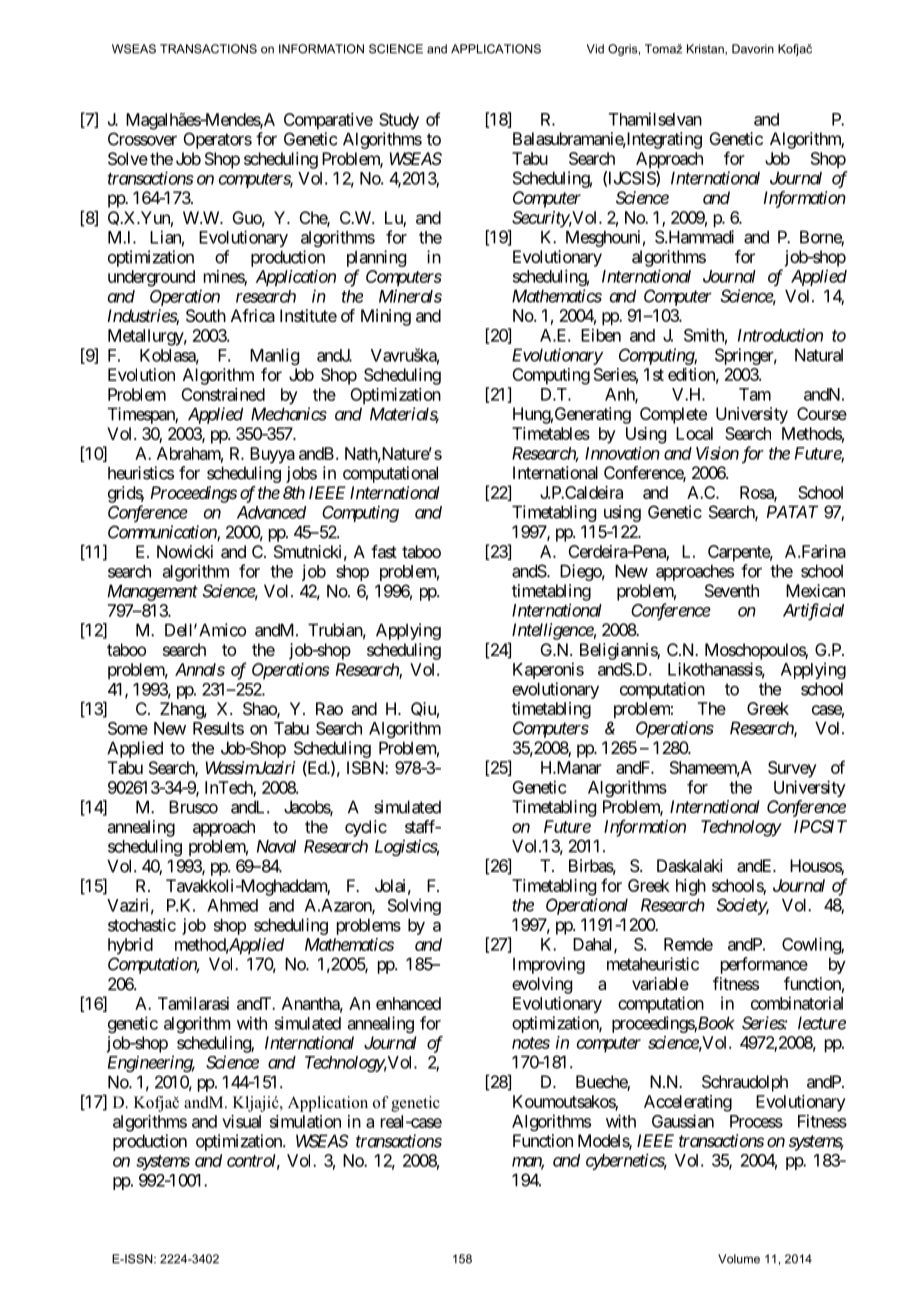  Describe the element at coordinates (780, 335) in the screenshot. I see `Introduction` at that location.
